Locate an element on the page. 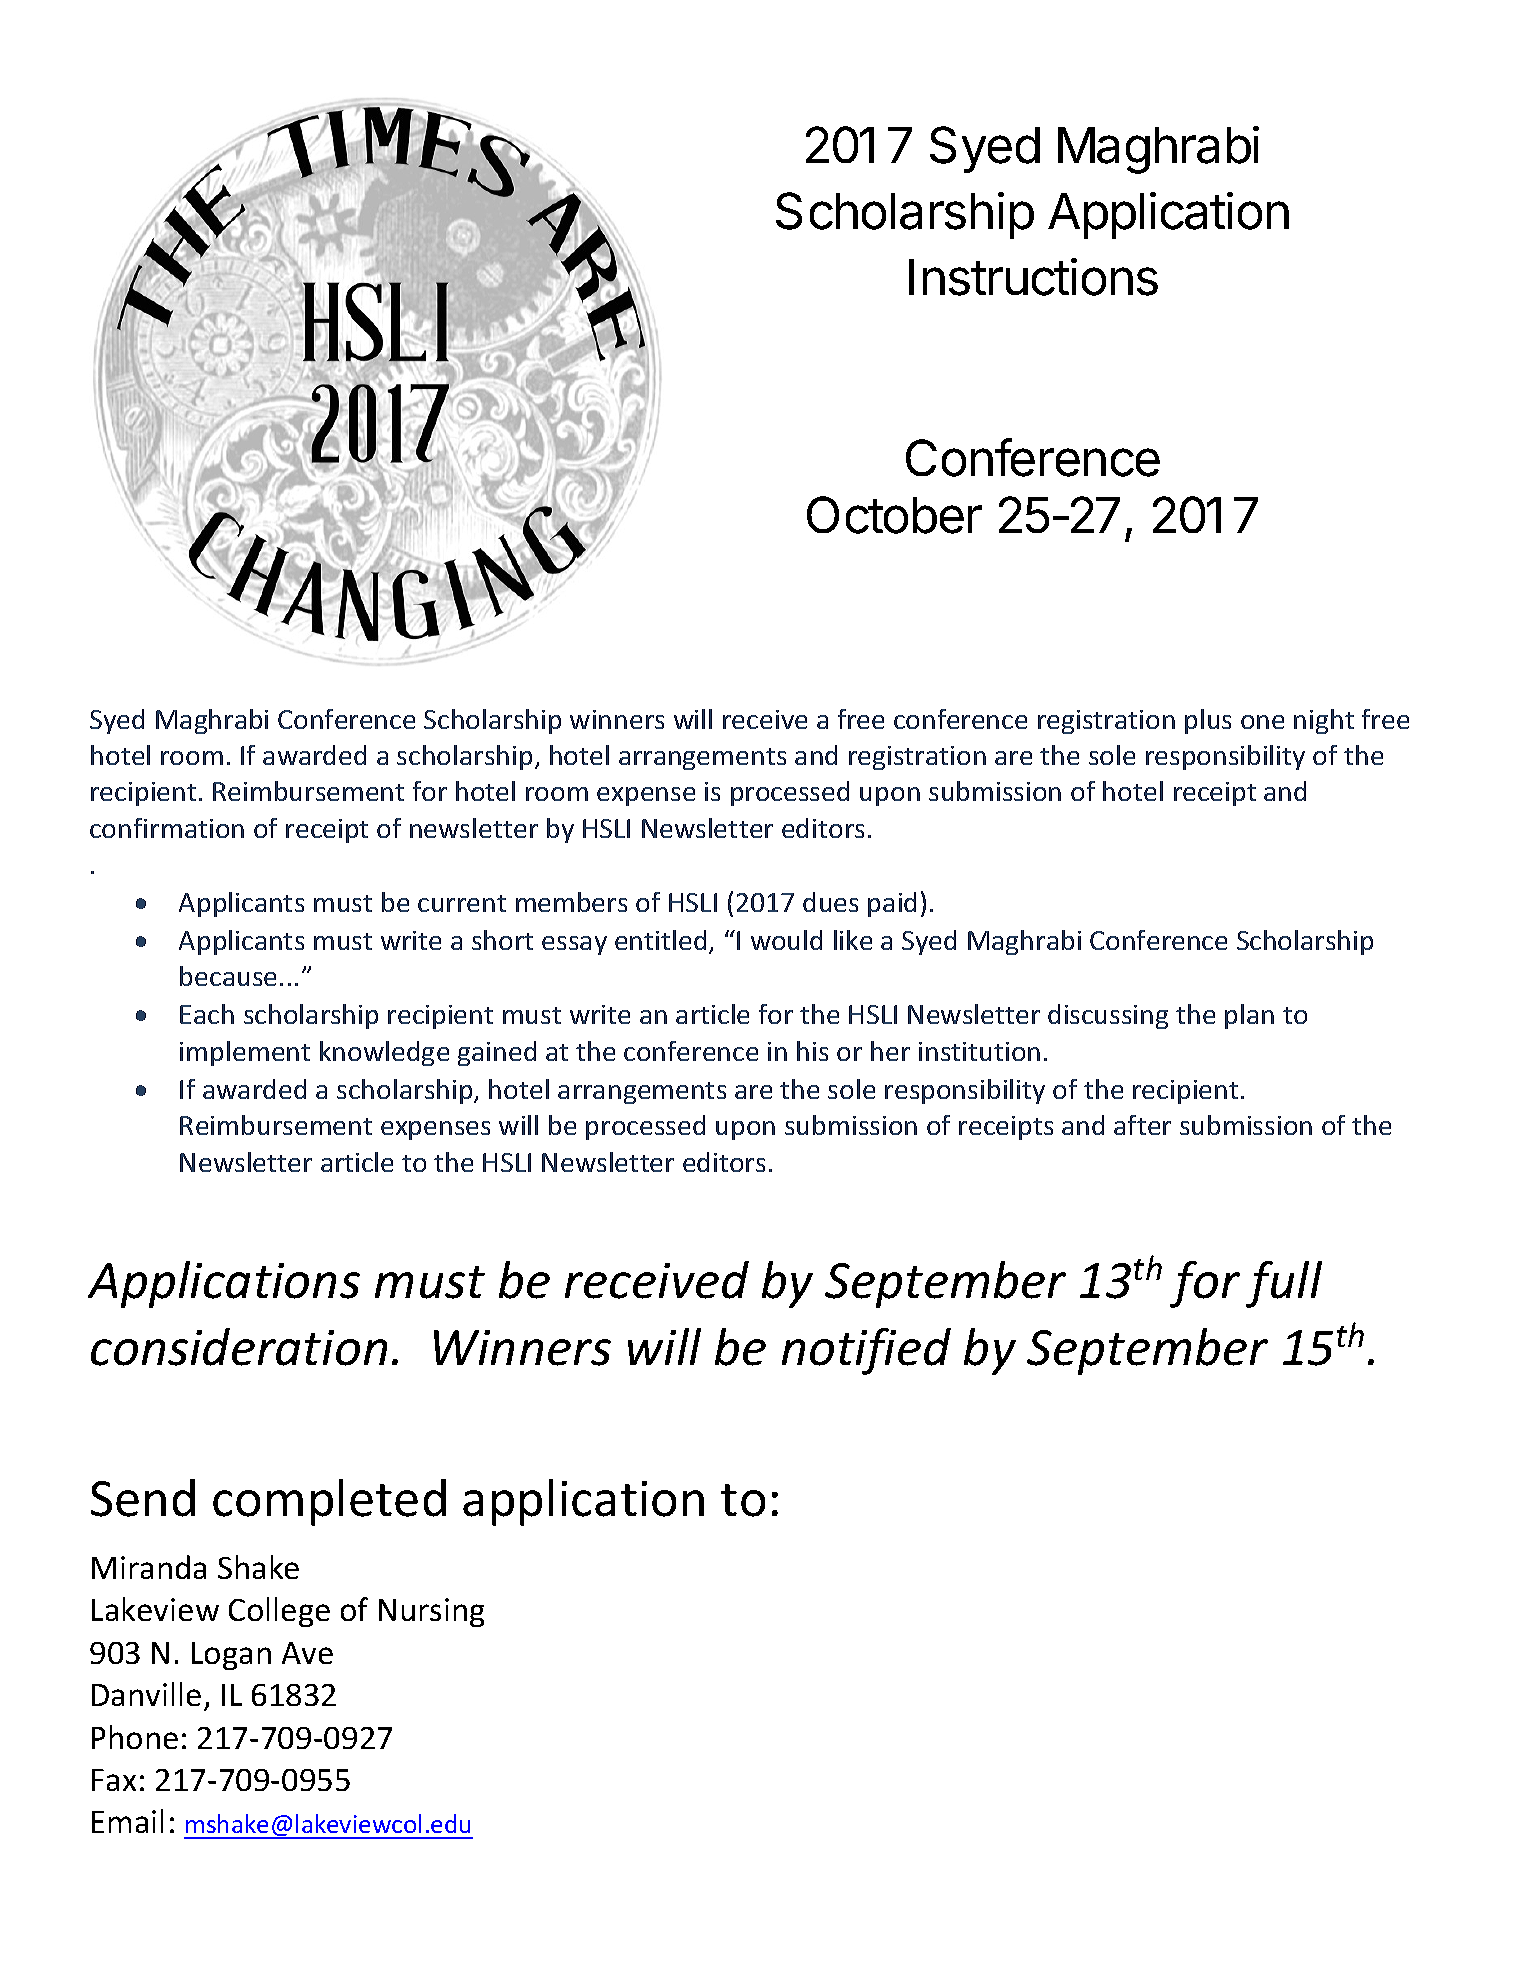 The image size is (1521, 1968). October is located at coordinates (894, 515).
